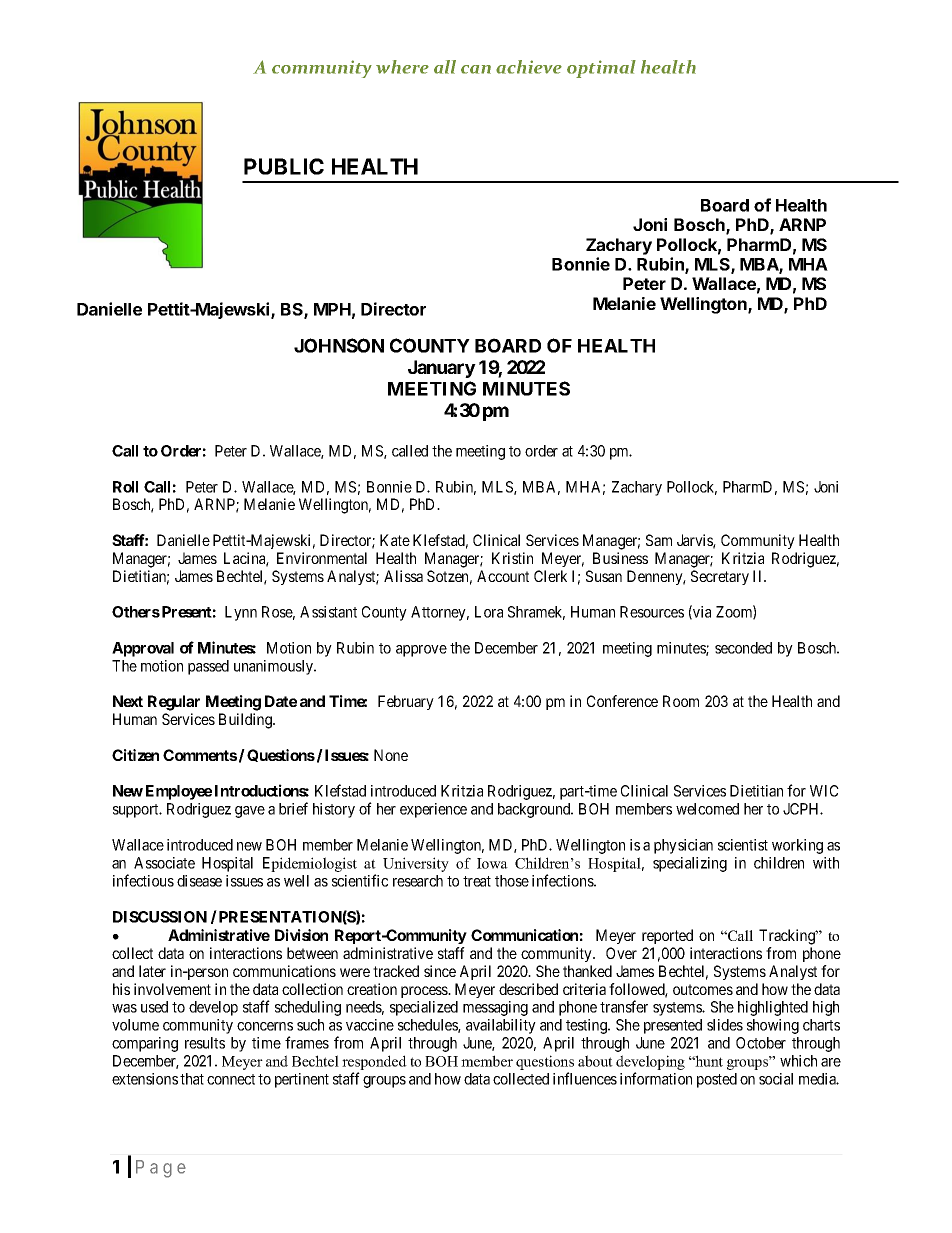 The image size is (952, 1233). What do you see at coordinates (601, 69) in the screenshot?
I see `optimal` at bounding box center [601, 69].
